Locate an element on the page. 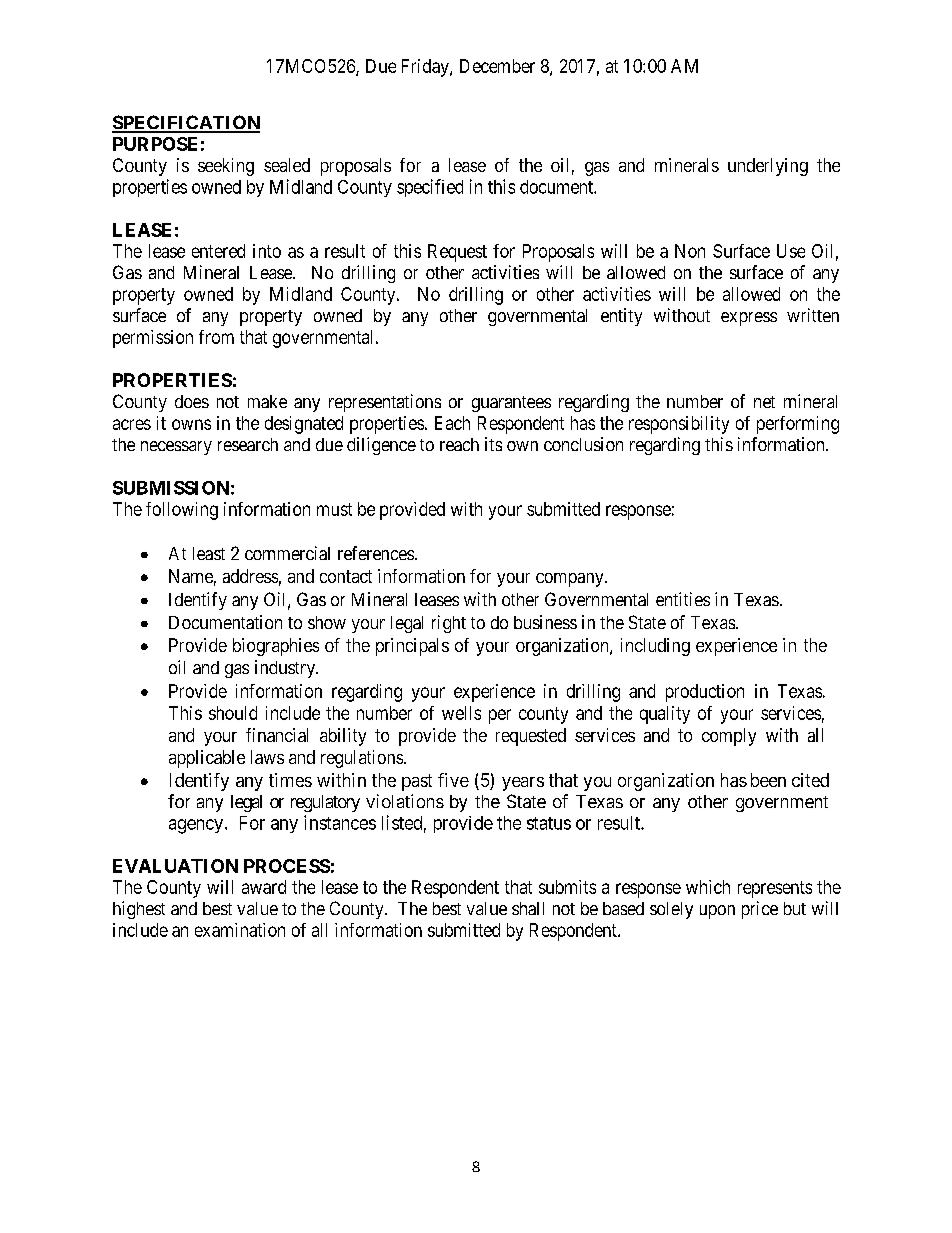 The image size is (952, 1233). shall is located at coordinates (528, 908).
